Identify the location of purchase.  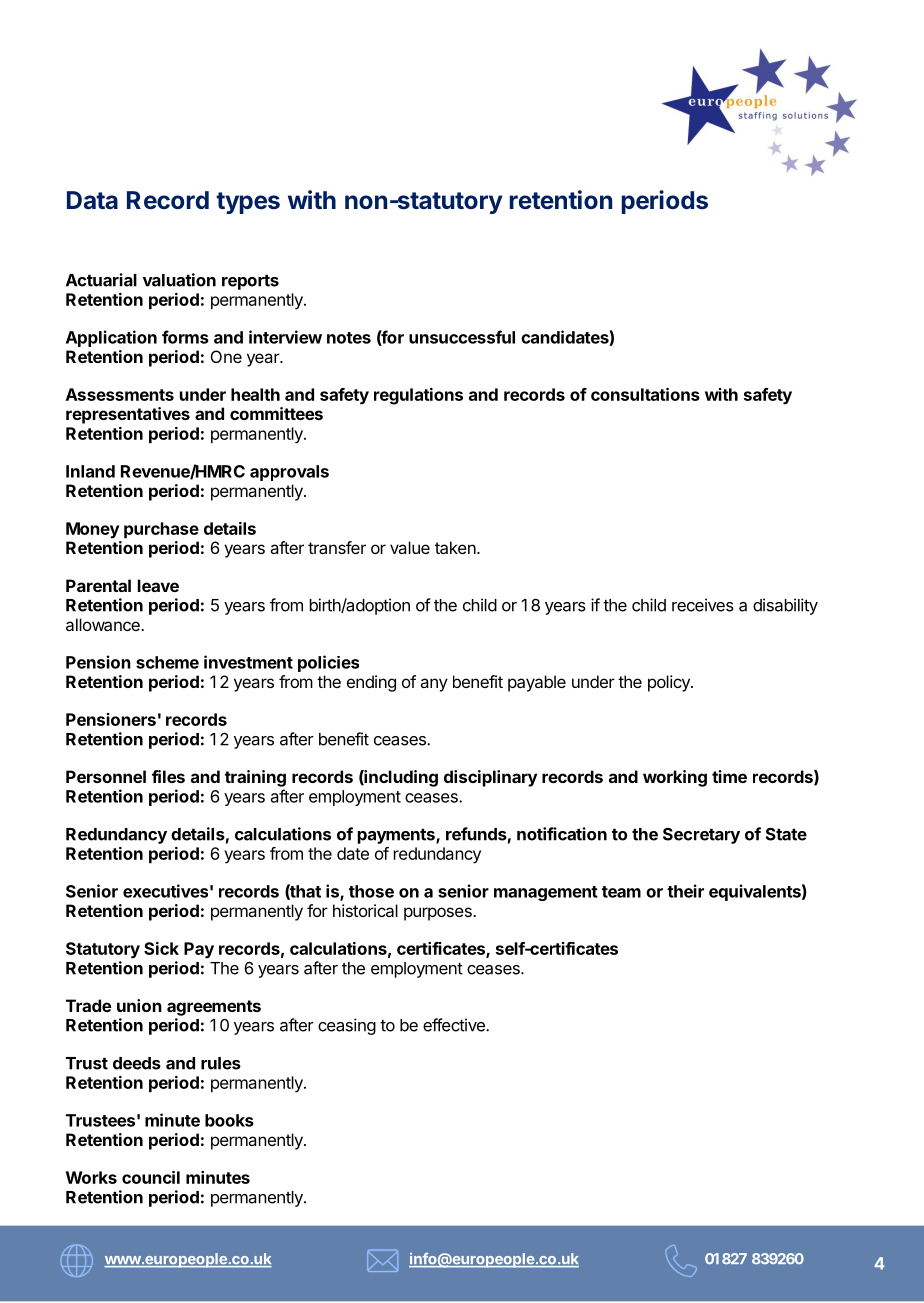
(161, 530).
